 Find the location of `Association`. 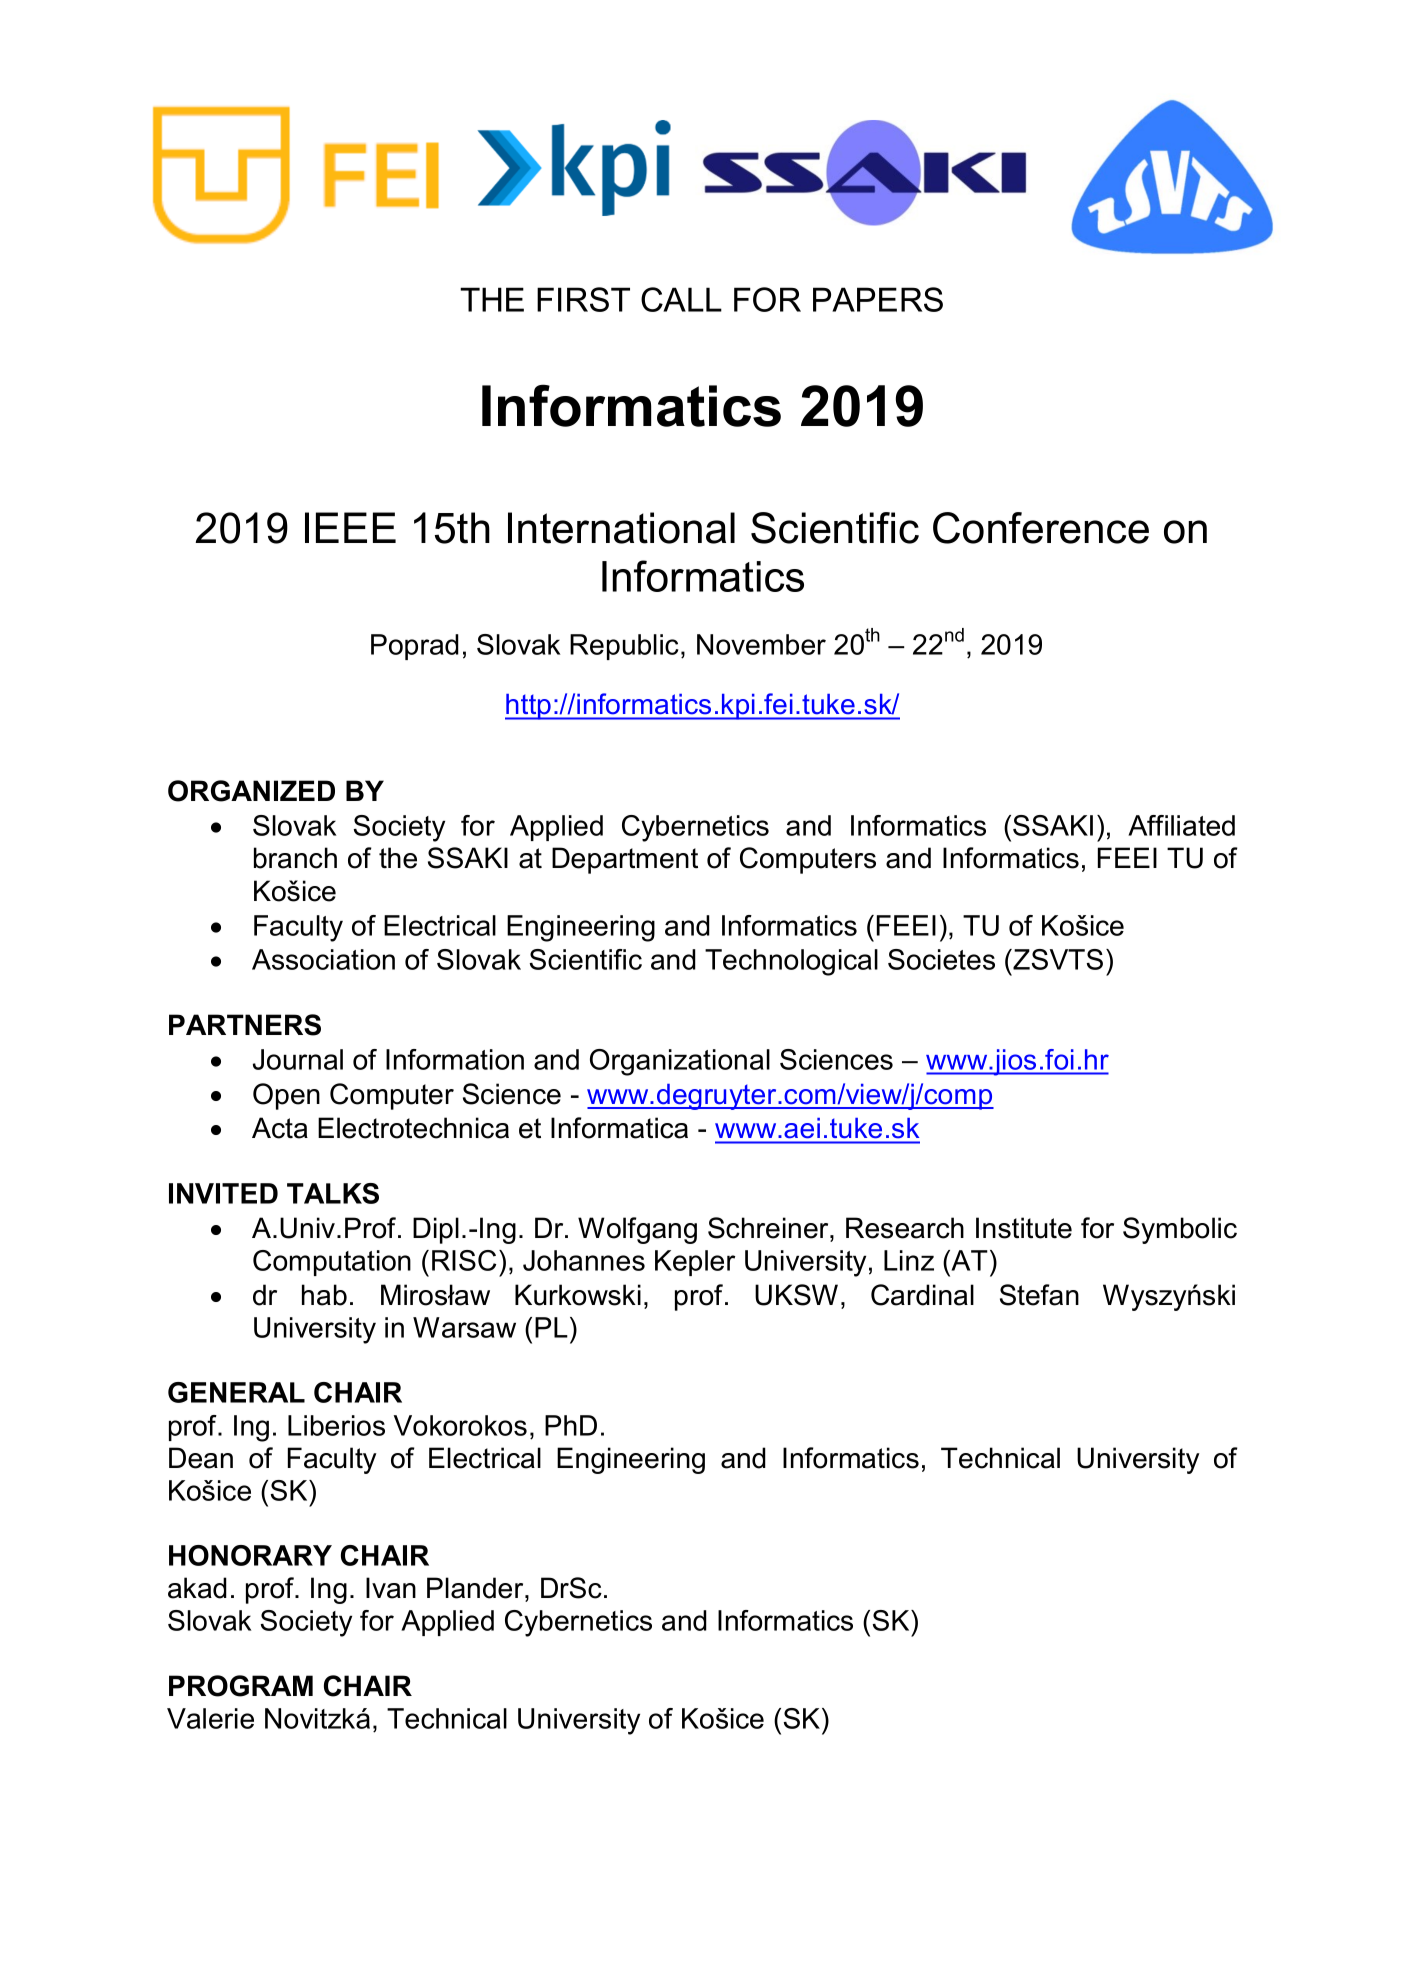

Association is located at coordinates (323, 959).
